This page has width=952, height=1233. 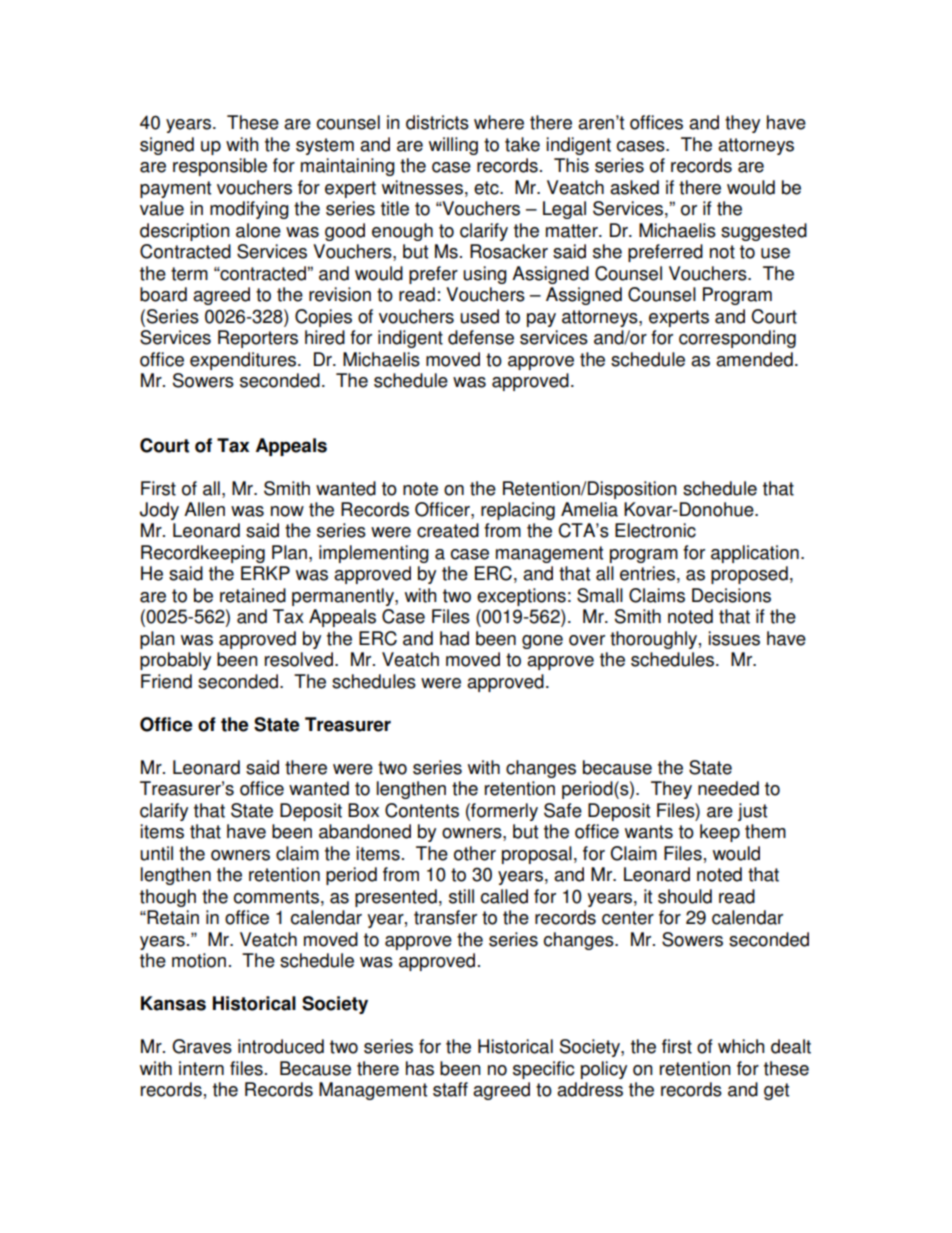 I want to click on Friend, so click(x=166, y=681).
